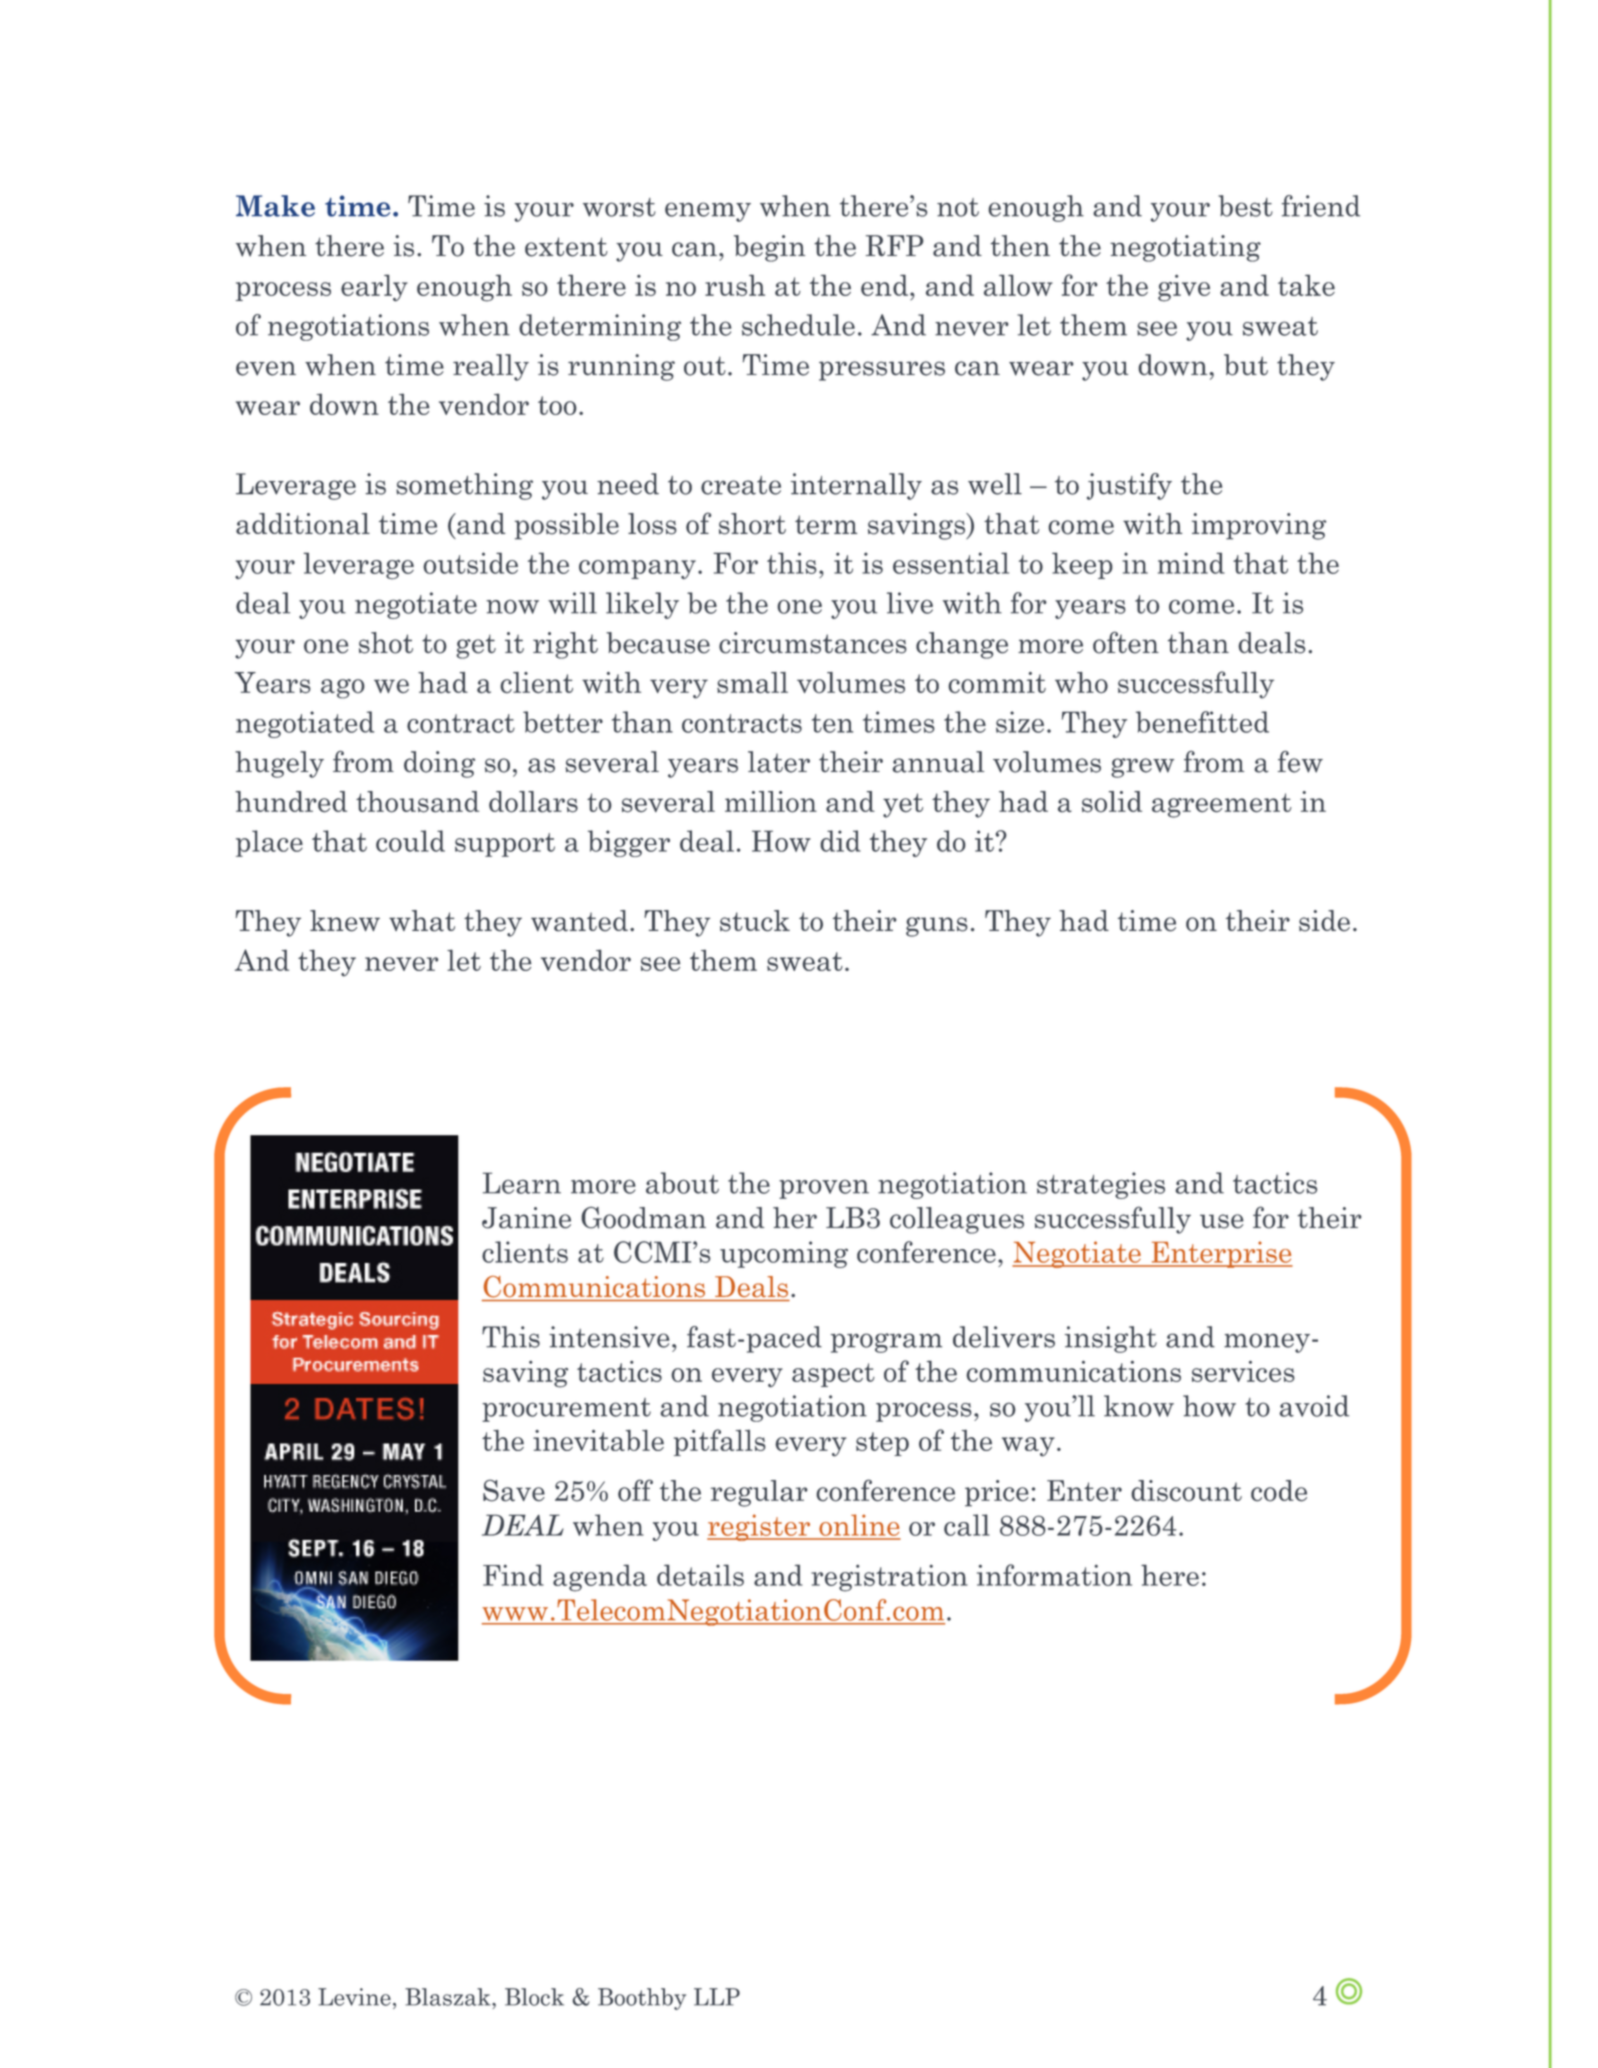 The width and height of the document is (1598, 2068). I want to click on proven, so click(824, 1189).
